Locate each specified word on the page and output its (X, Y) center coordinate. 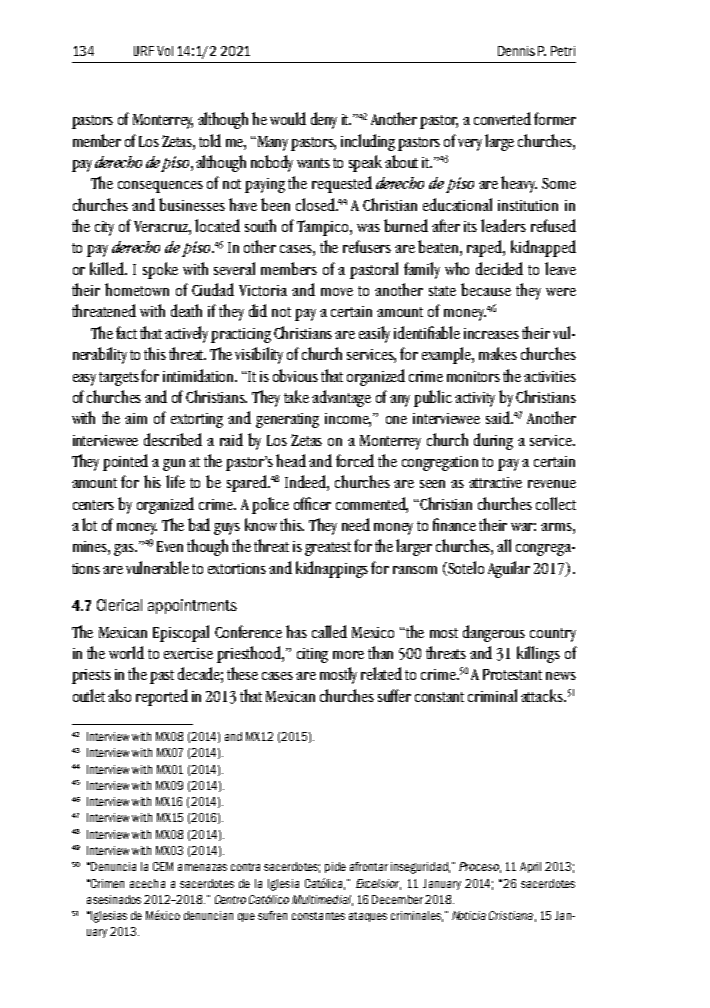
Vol (165, 51)
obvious (295, 375)
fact (126, 332)
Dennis (516, 51)
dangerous (494, 633)
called (329, 631)
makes (498, 353)
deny (324, 120)
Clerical (119, 605)
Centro (230, 899)
